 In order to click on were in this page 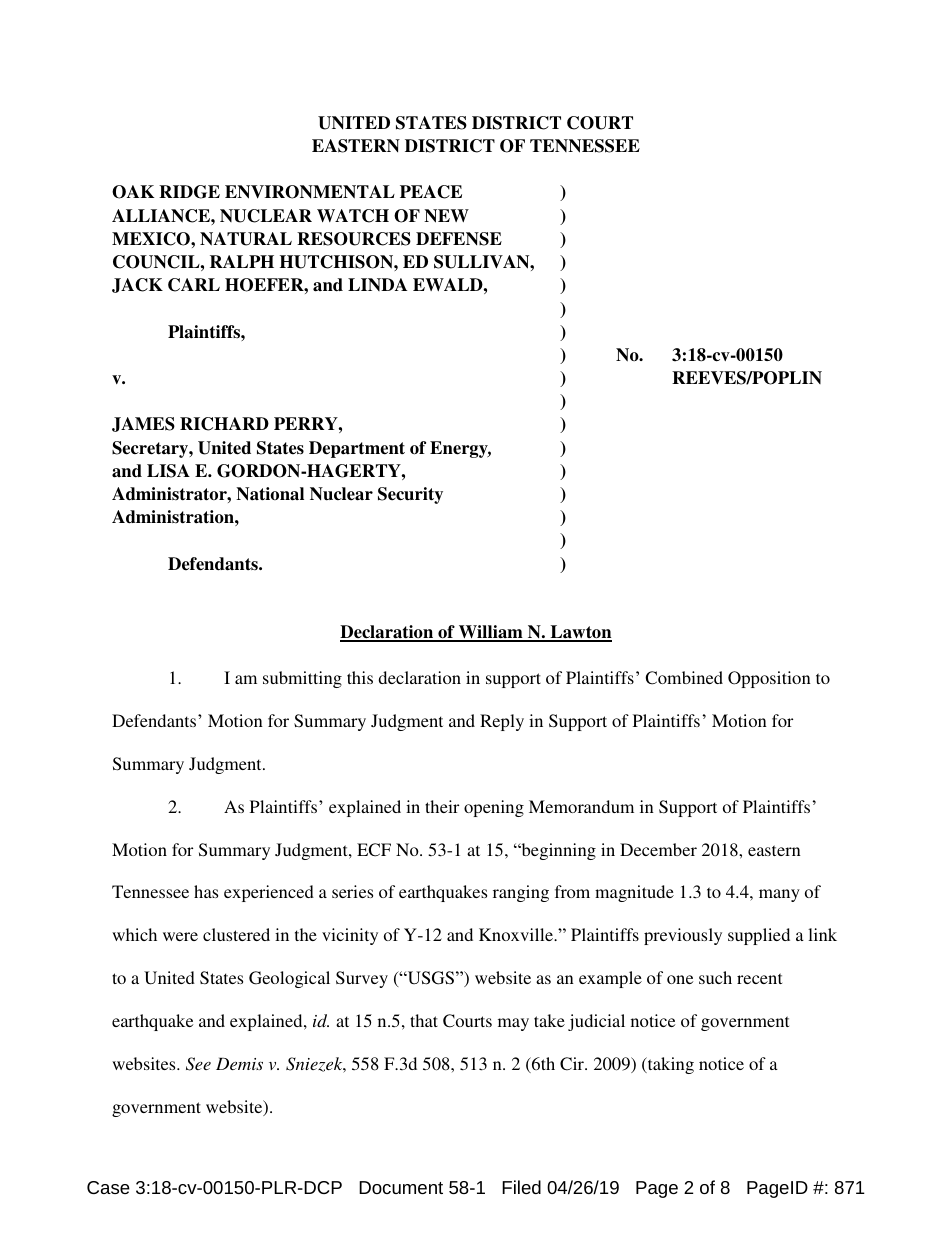, I will do `click(180, 936)`.
